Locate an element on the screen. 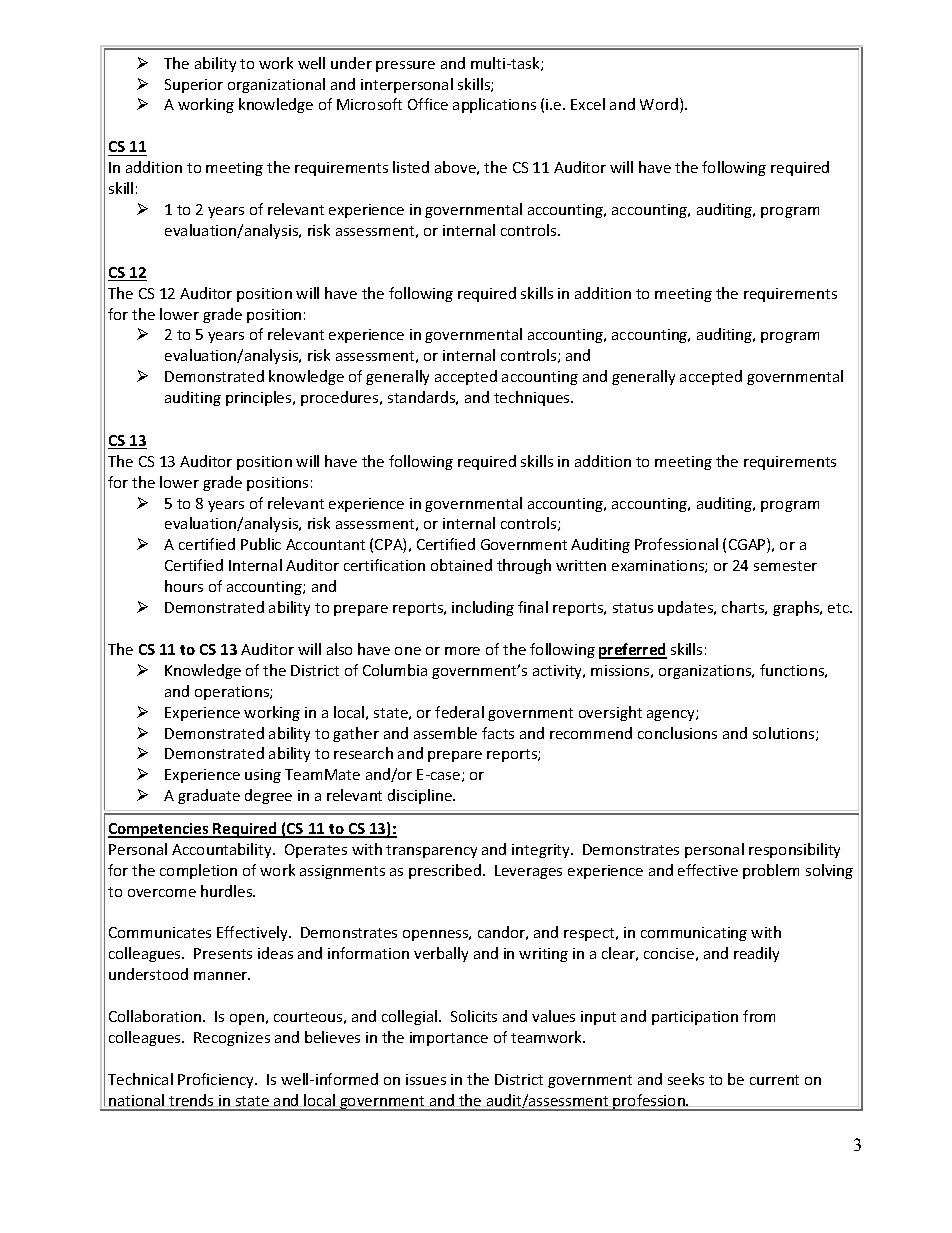 This screenshot has width=952, height=1233. importance is located at coordinates (449, 1039).
